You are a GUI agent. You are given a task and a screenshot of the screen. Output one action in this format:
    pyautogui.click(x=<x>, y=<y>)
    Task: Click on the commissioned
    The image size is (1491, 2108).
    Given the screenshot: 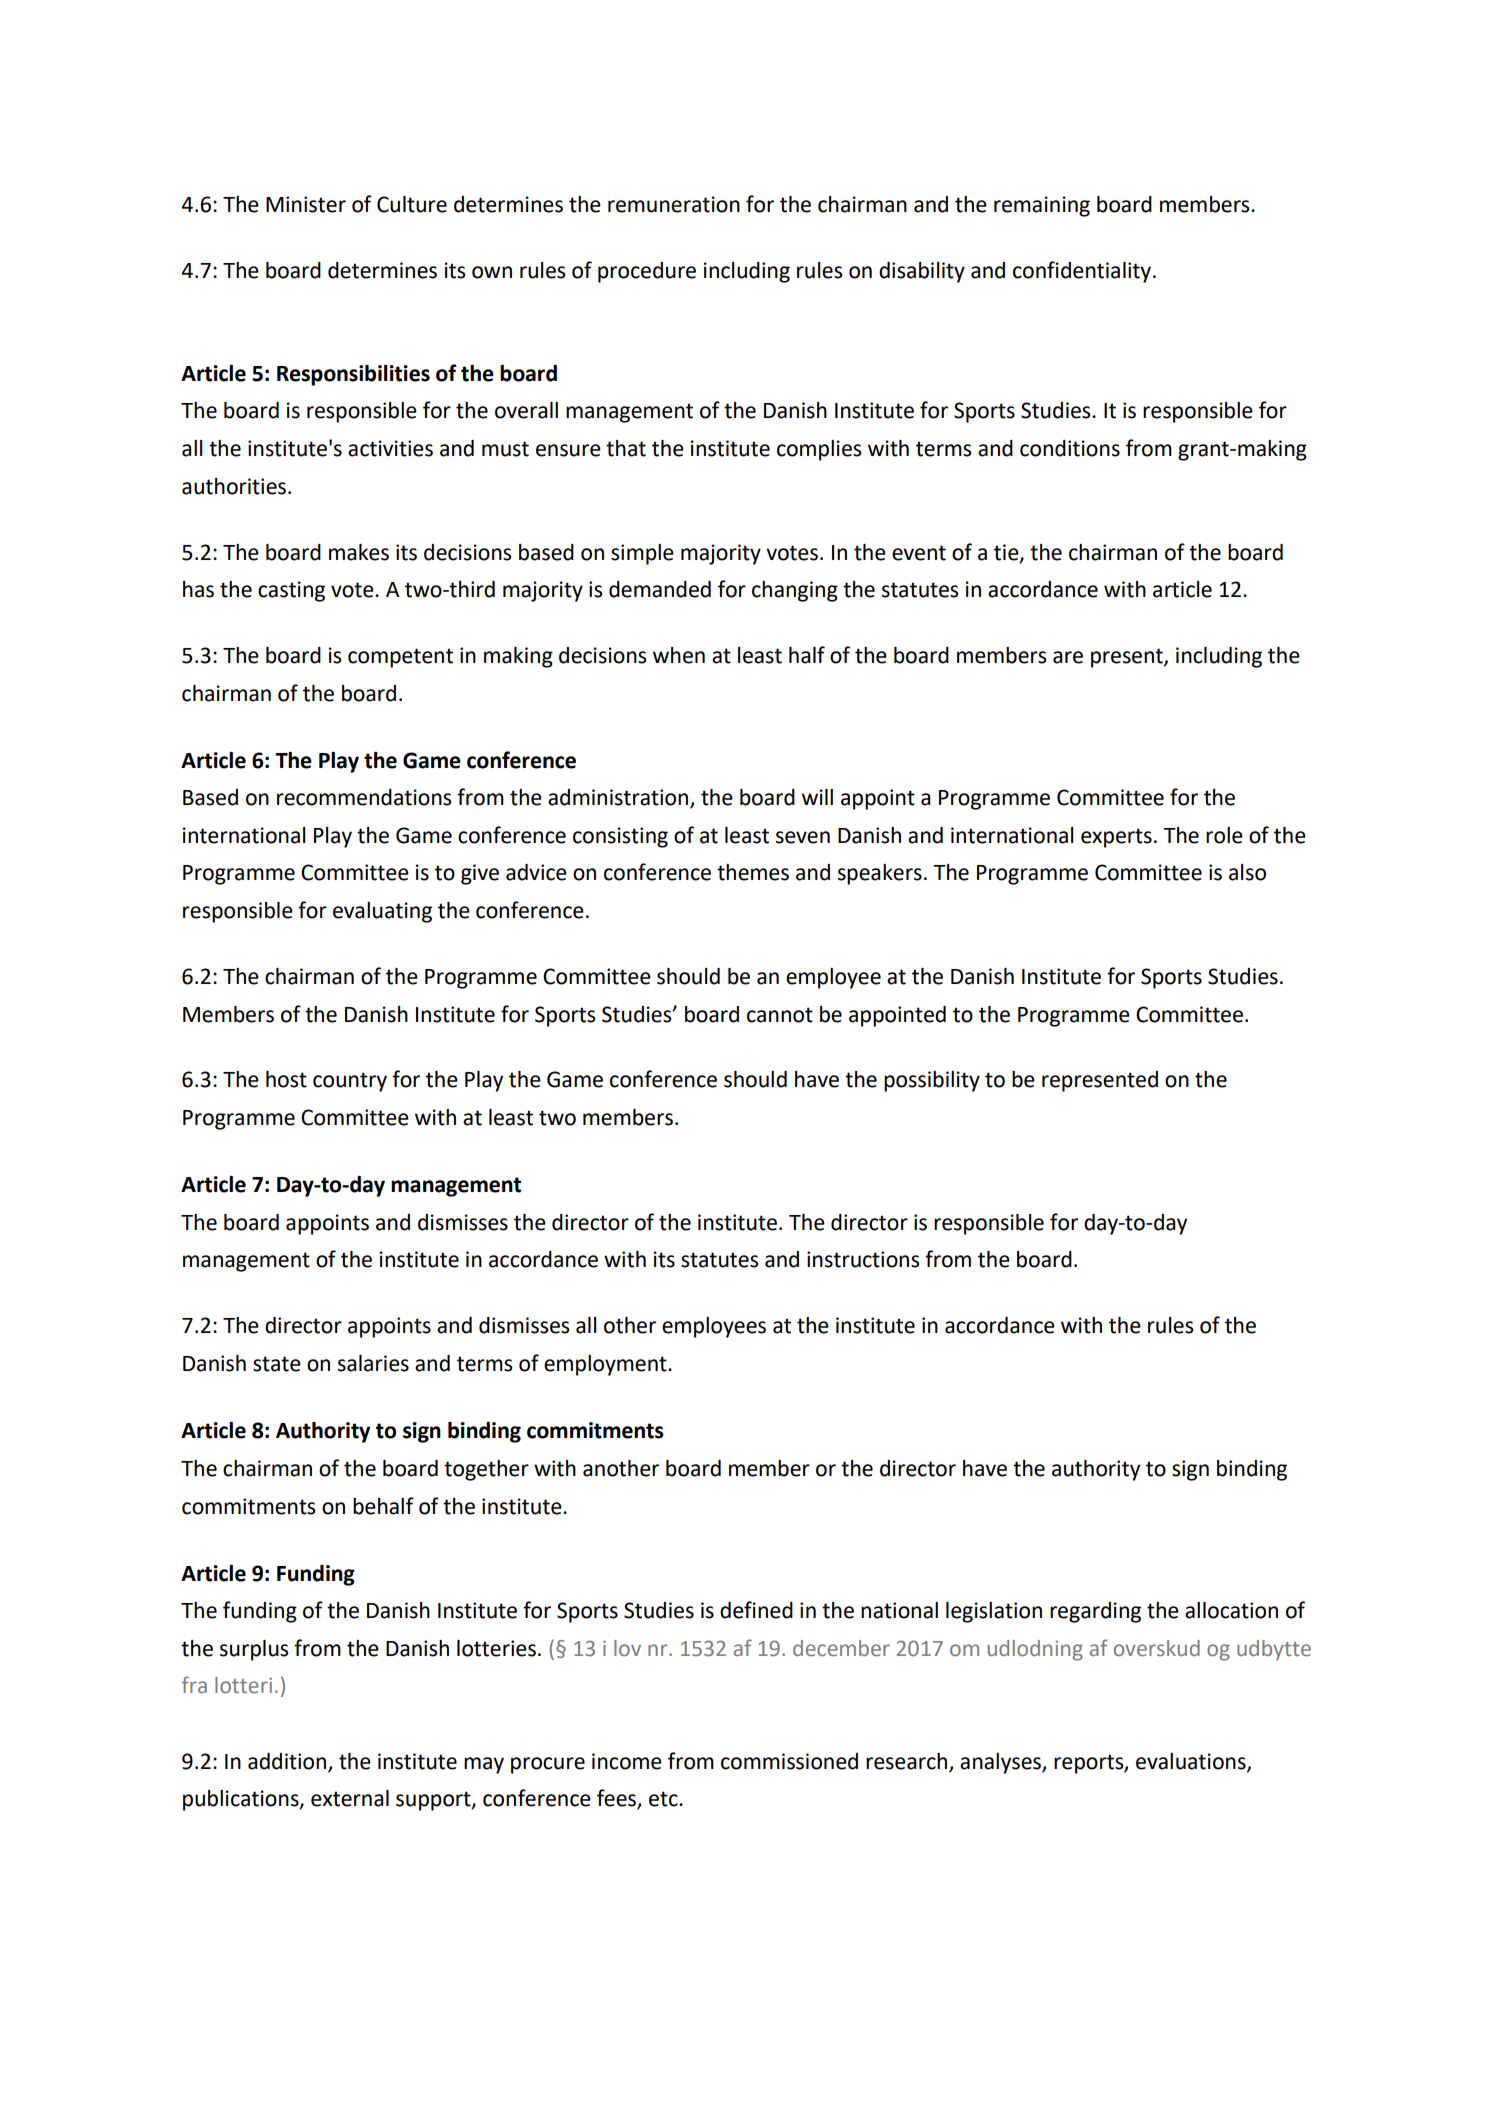 What is the action you would take?
    pyautogui.click(x=789, y=1761)
